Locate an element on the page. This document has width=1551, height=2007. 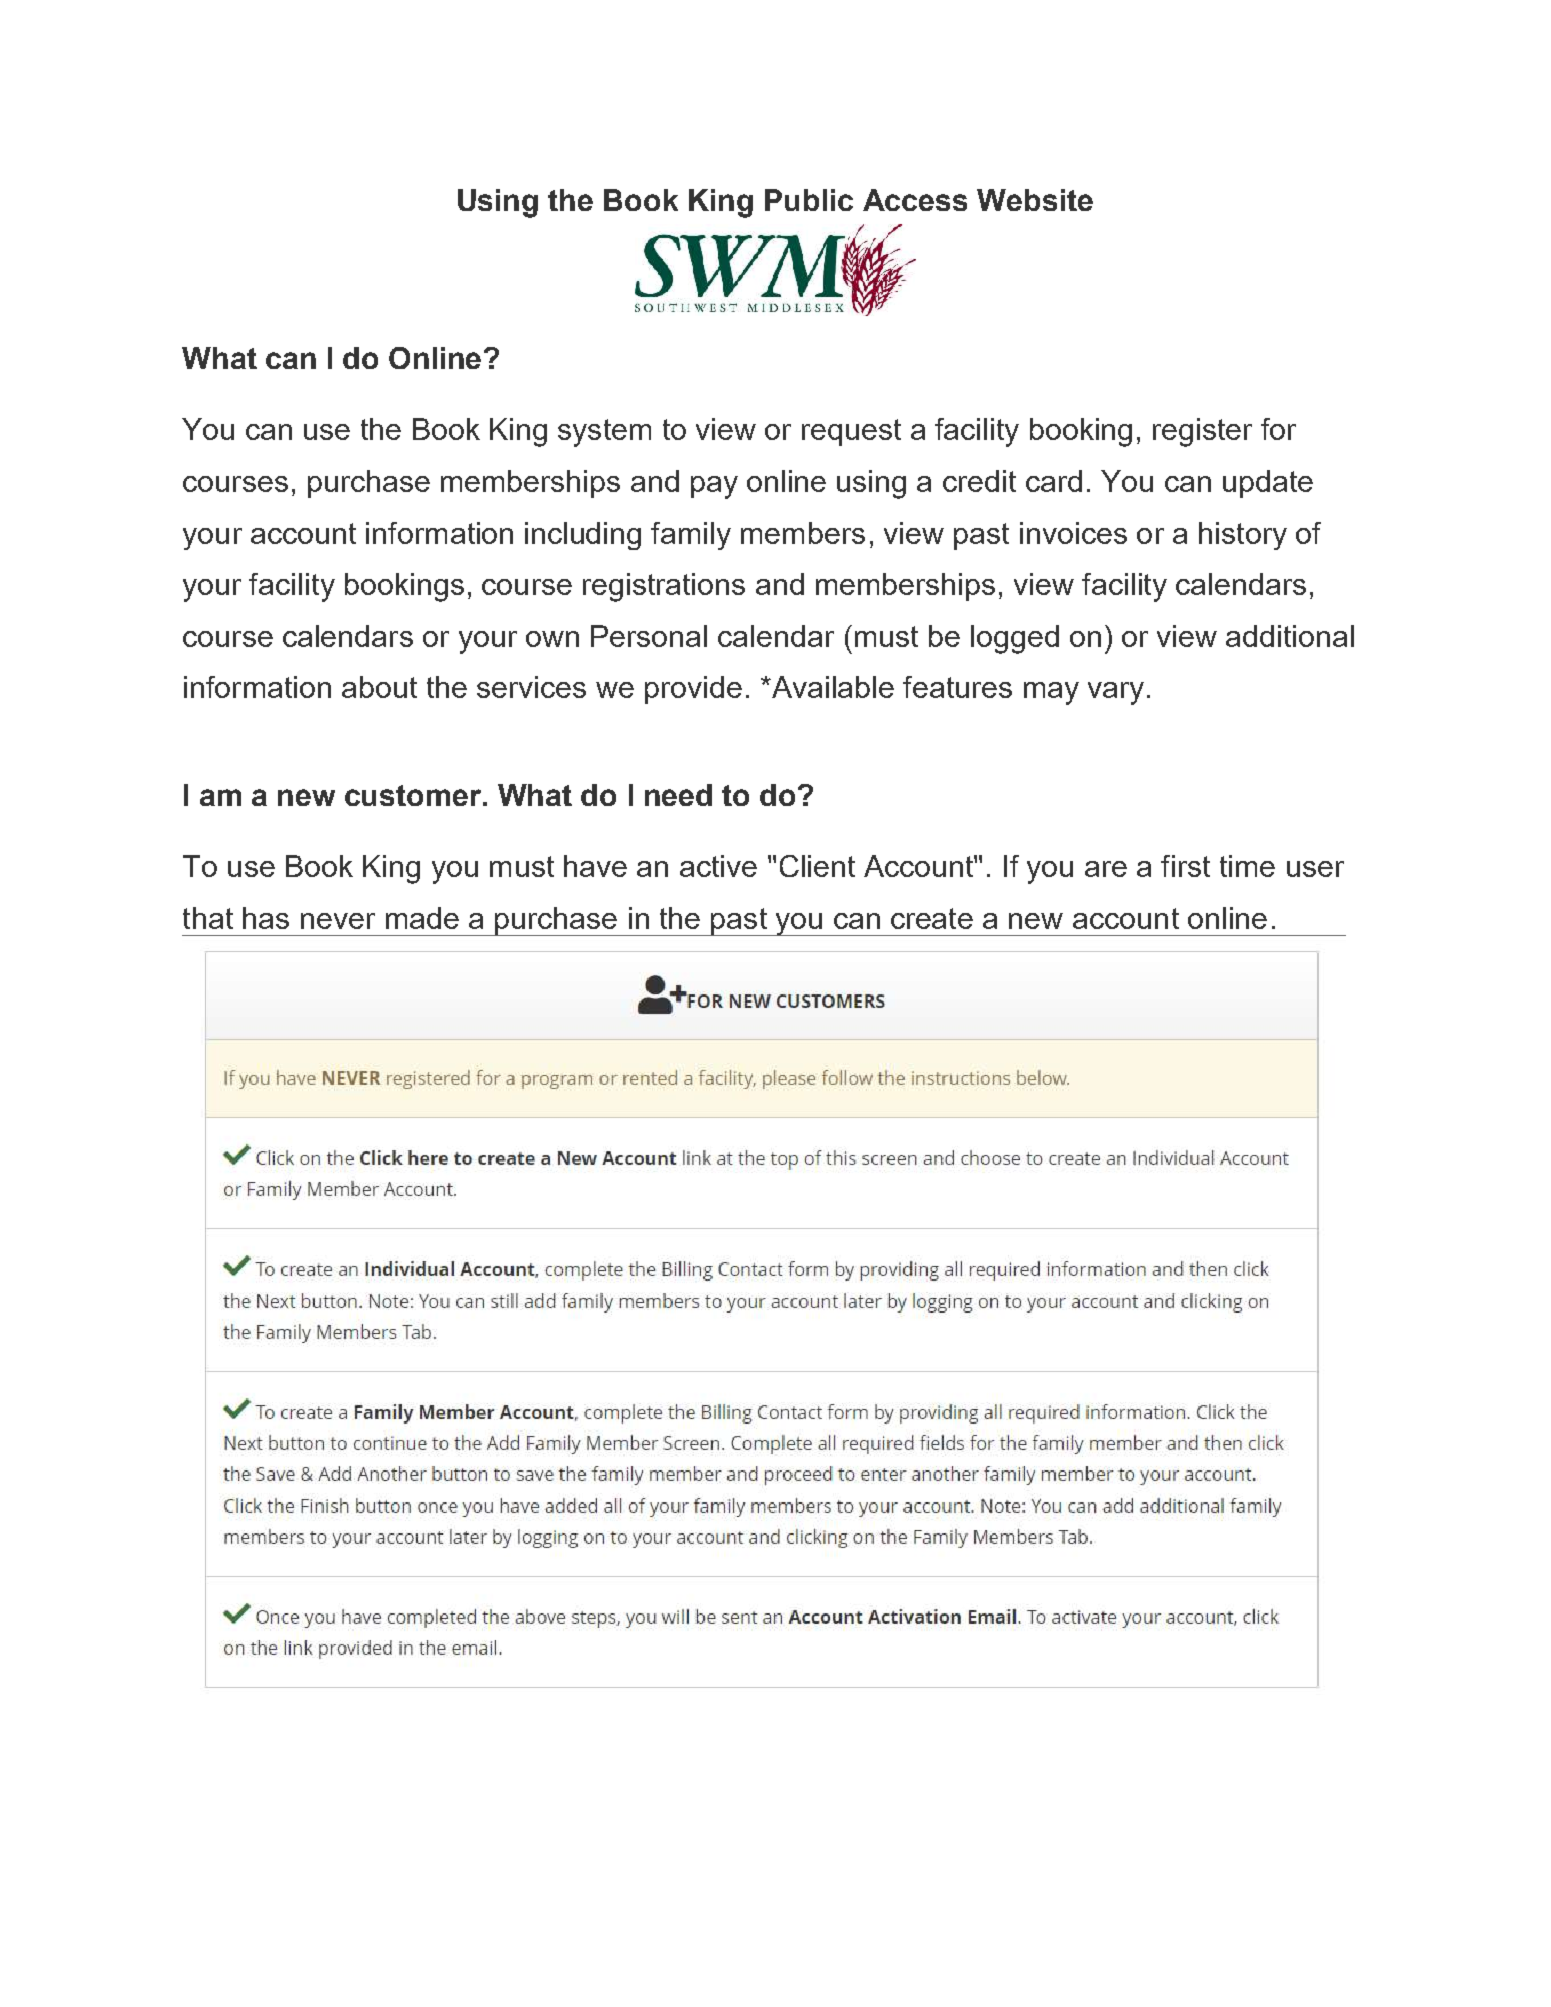
Website is located at coordinates (1035, 200).
